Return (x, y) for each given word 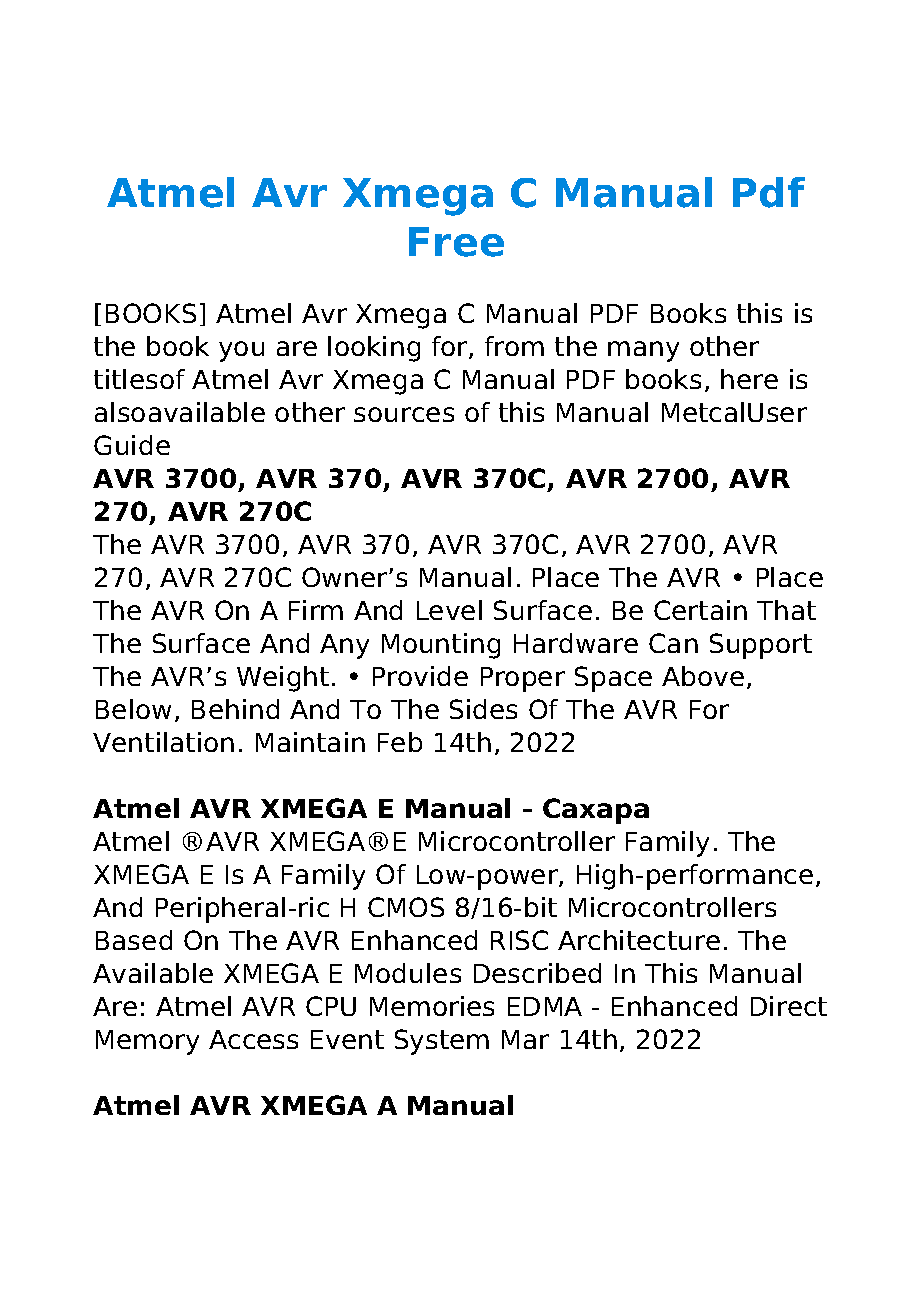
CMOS (406, 907)
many (643, 351)
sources (404, 414)
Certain (700, 610)
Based (134, 940)
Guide (132, 445)
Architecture (639, 940)
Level (449, 610)
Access (253, 1039)
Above (703, 676)
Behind (235, 709)
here (749, 379)
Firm (316, 610)
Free (456, 242)
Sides (483, 709)
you (241, 351)
